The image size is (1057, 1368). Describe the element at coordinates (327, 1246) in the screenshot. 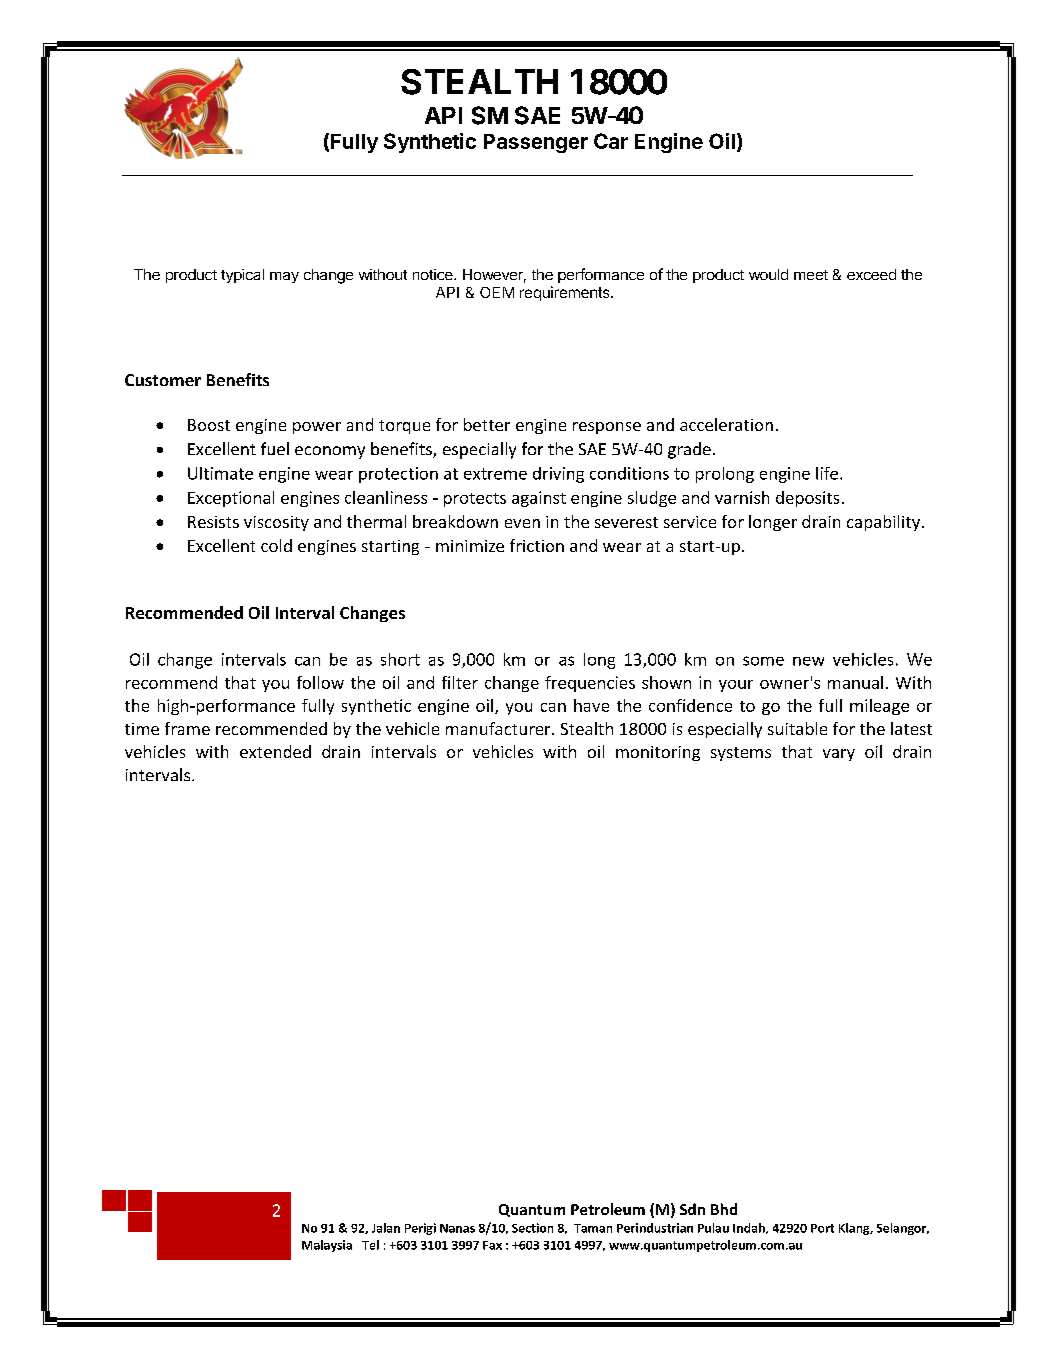

I see `Malaysia` at that location.
